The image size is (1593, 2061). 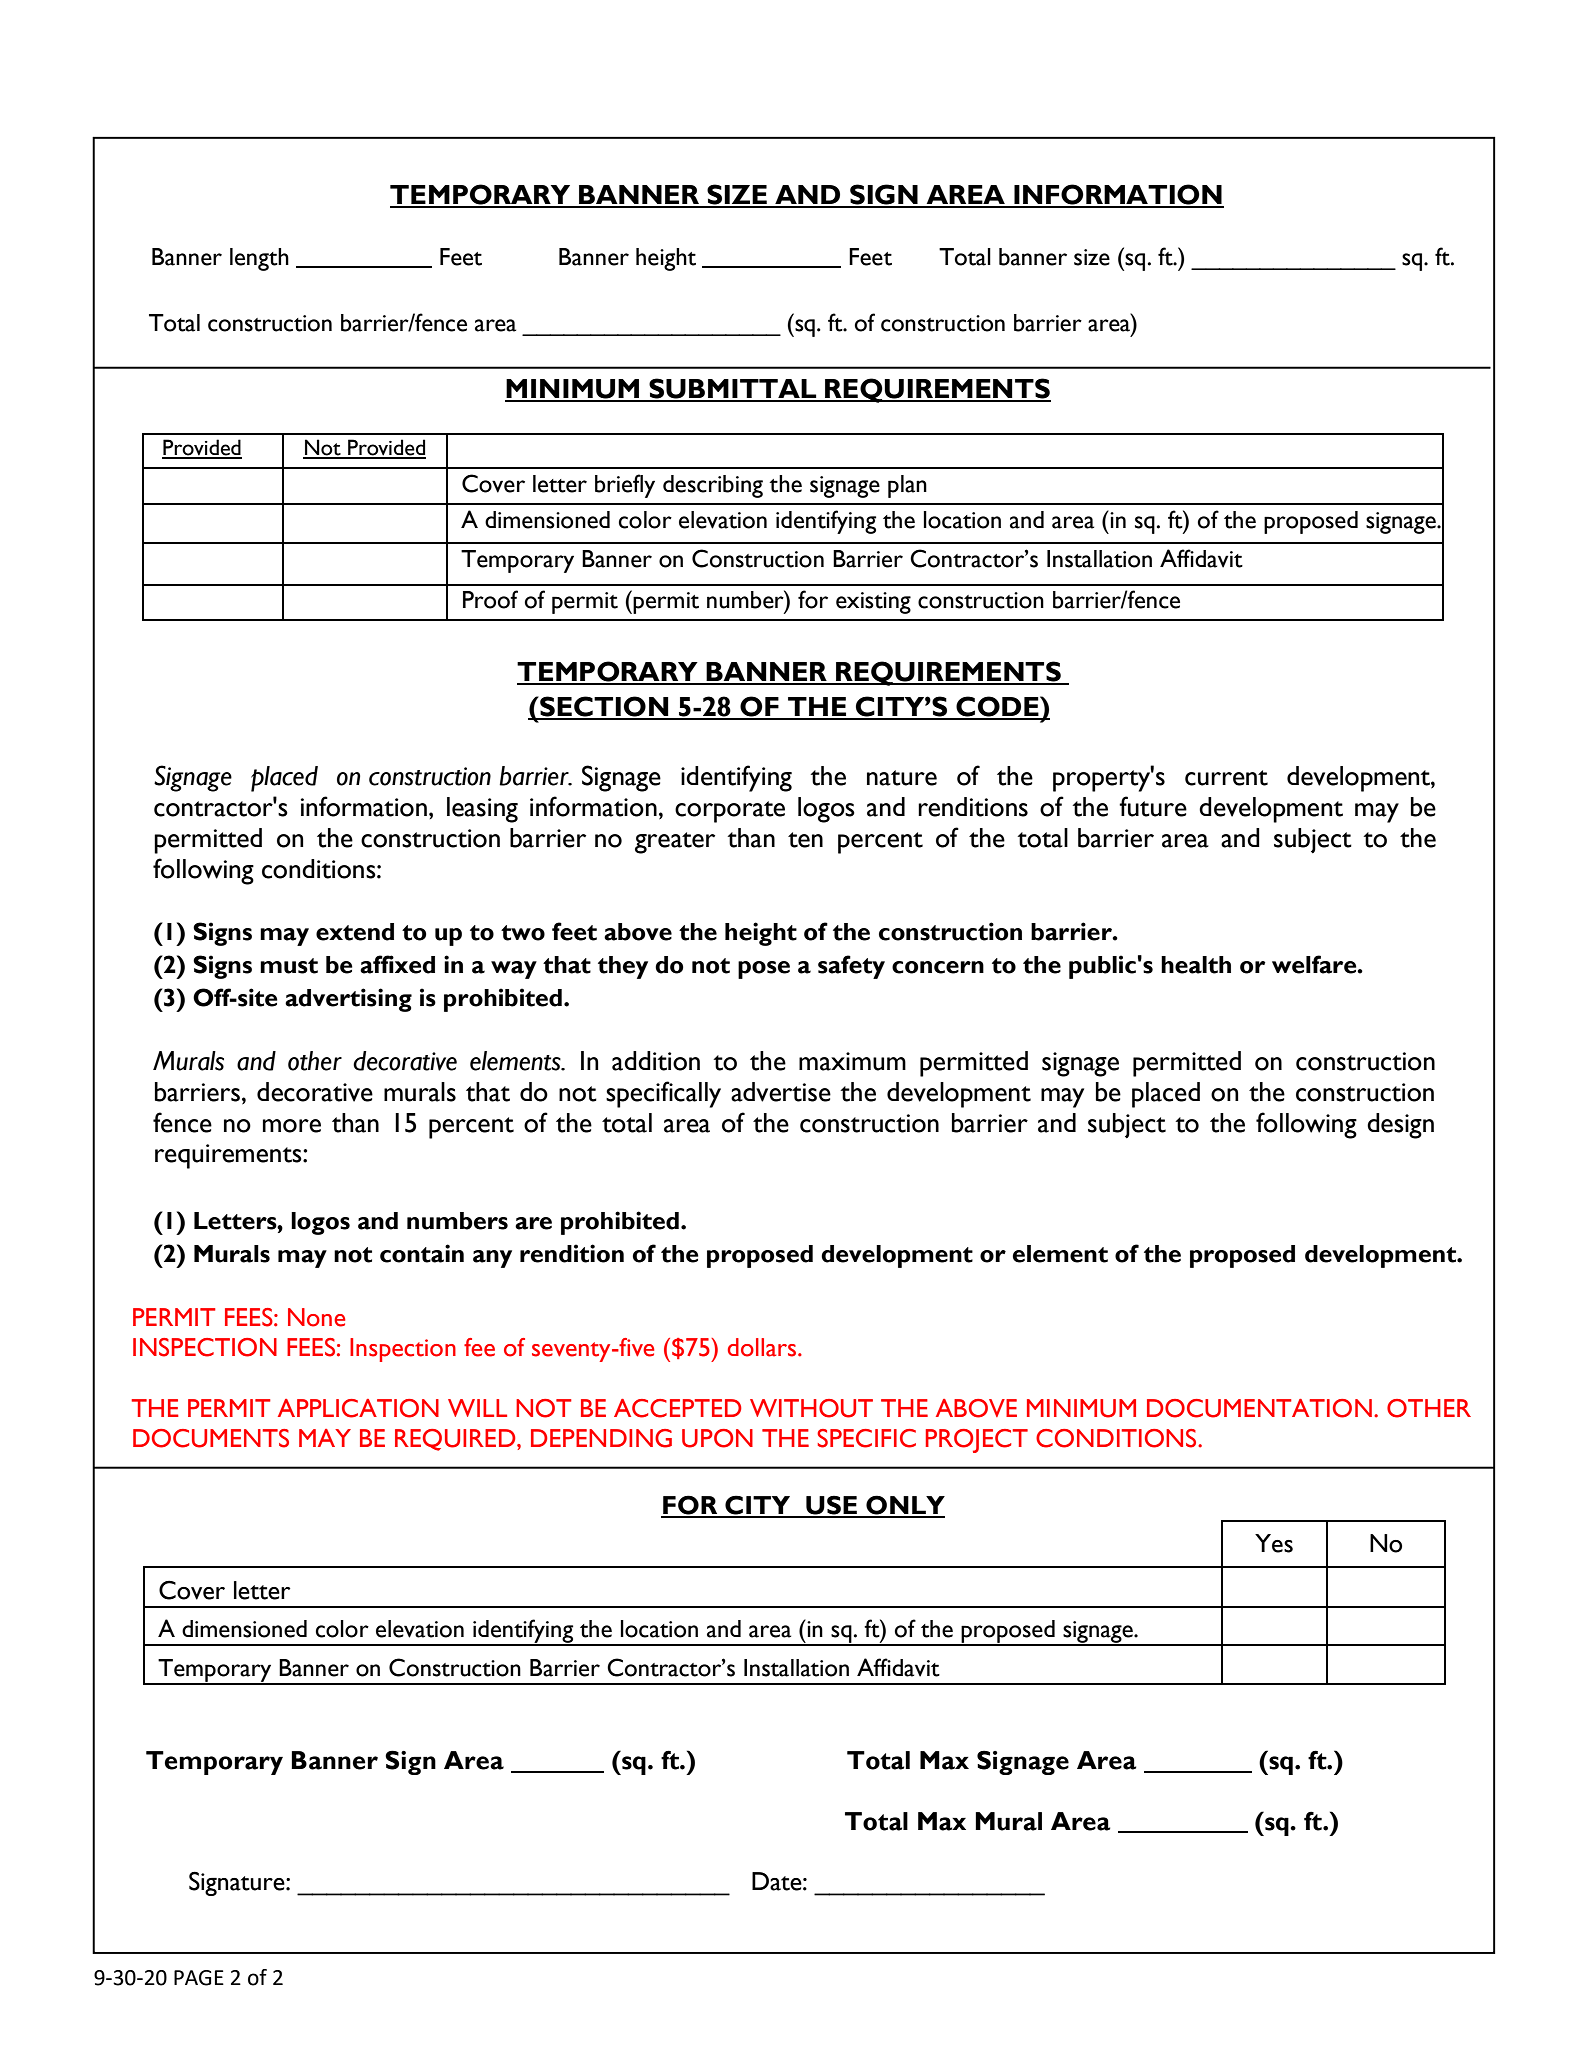 I want to click on plan, so click(x=907, y=486).
